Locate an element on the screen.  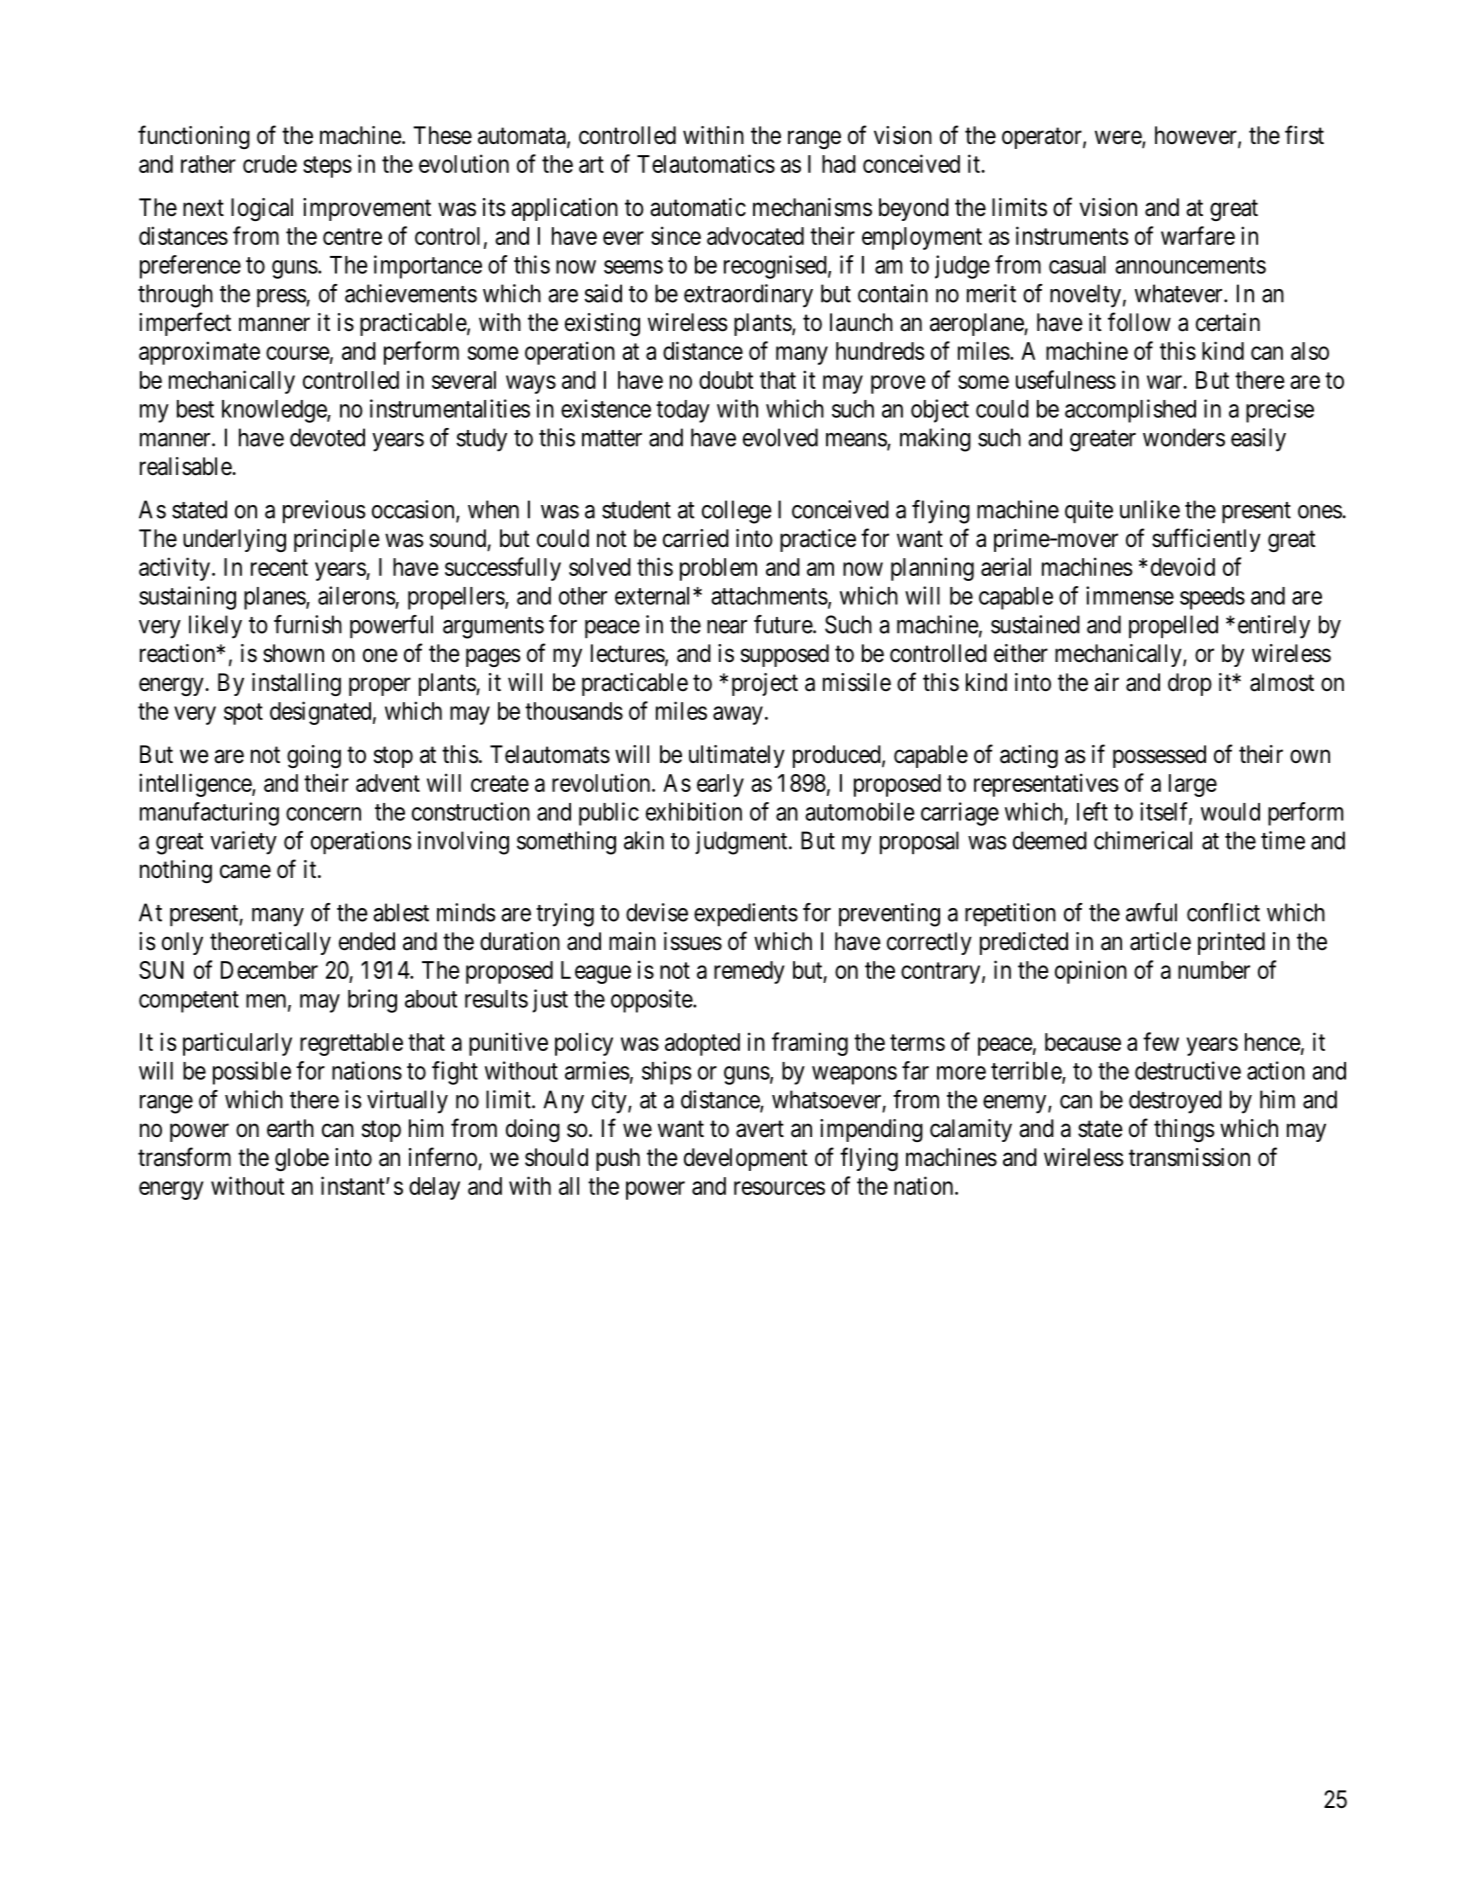
number is located at coordinates (1214, 970).
